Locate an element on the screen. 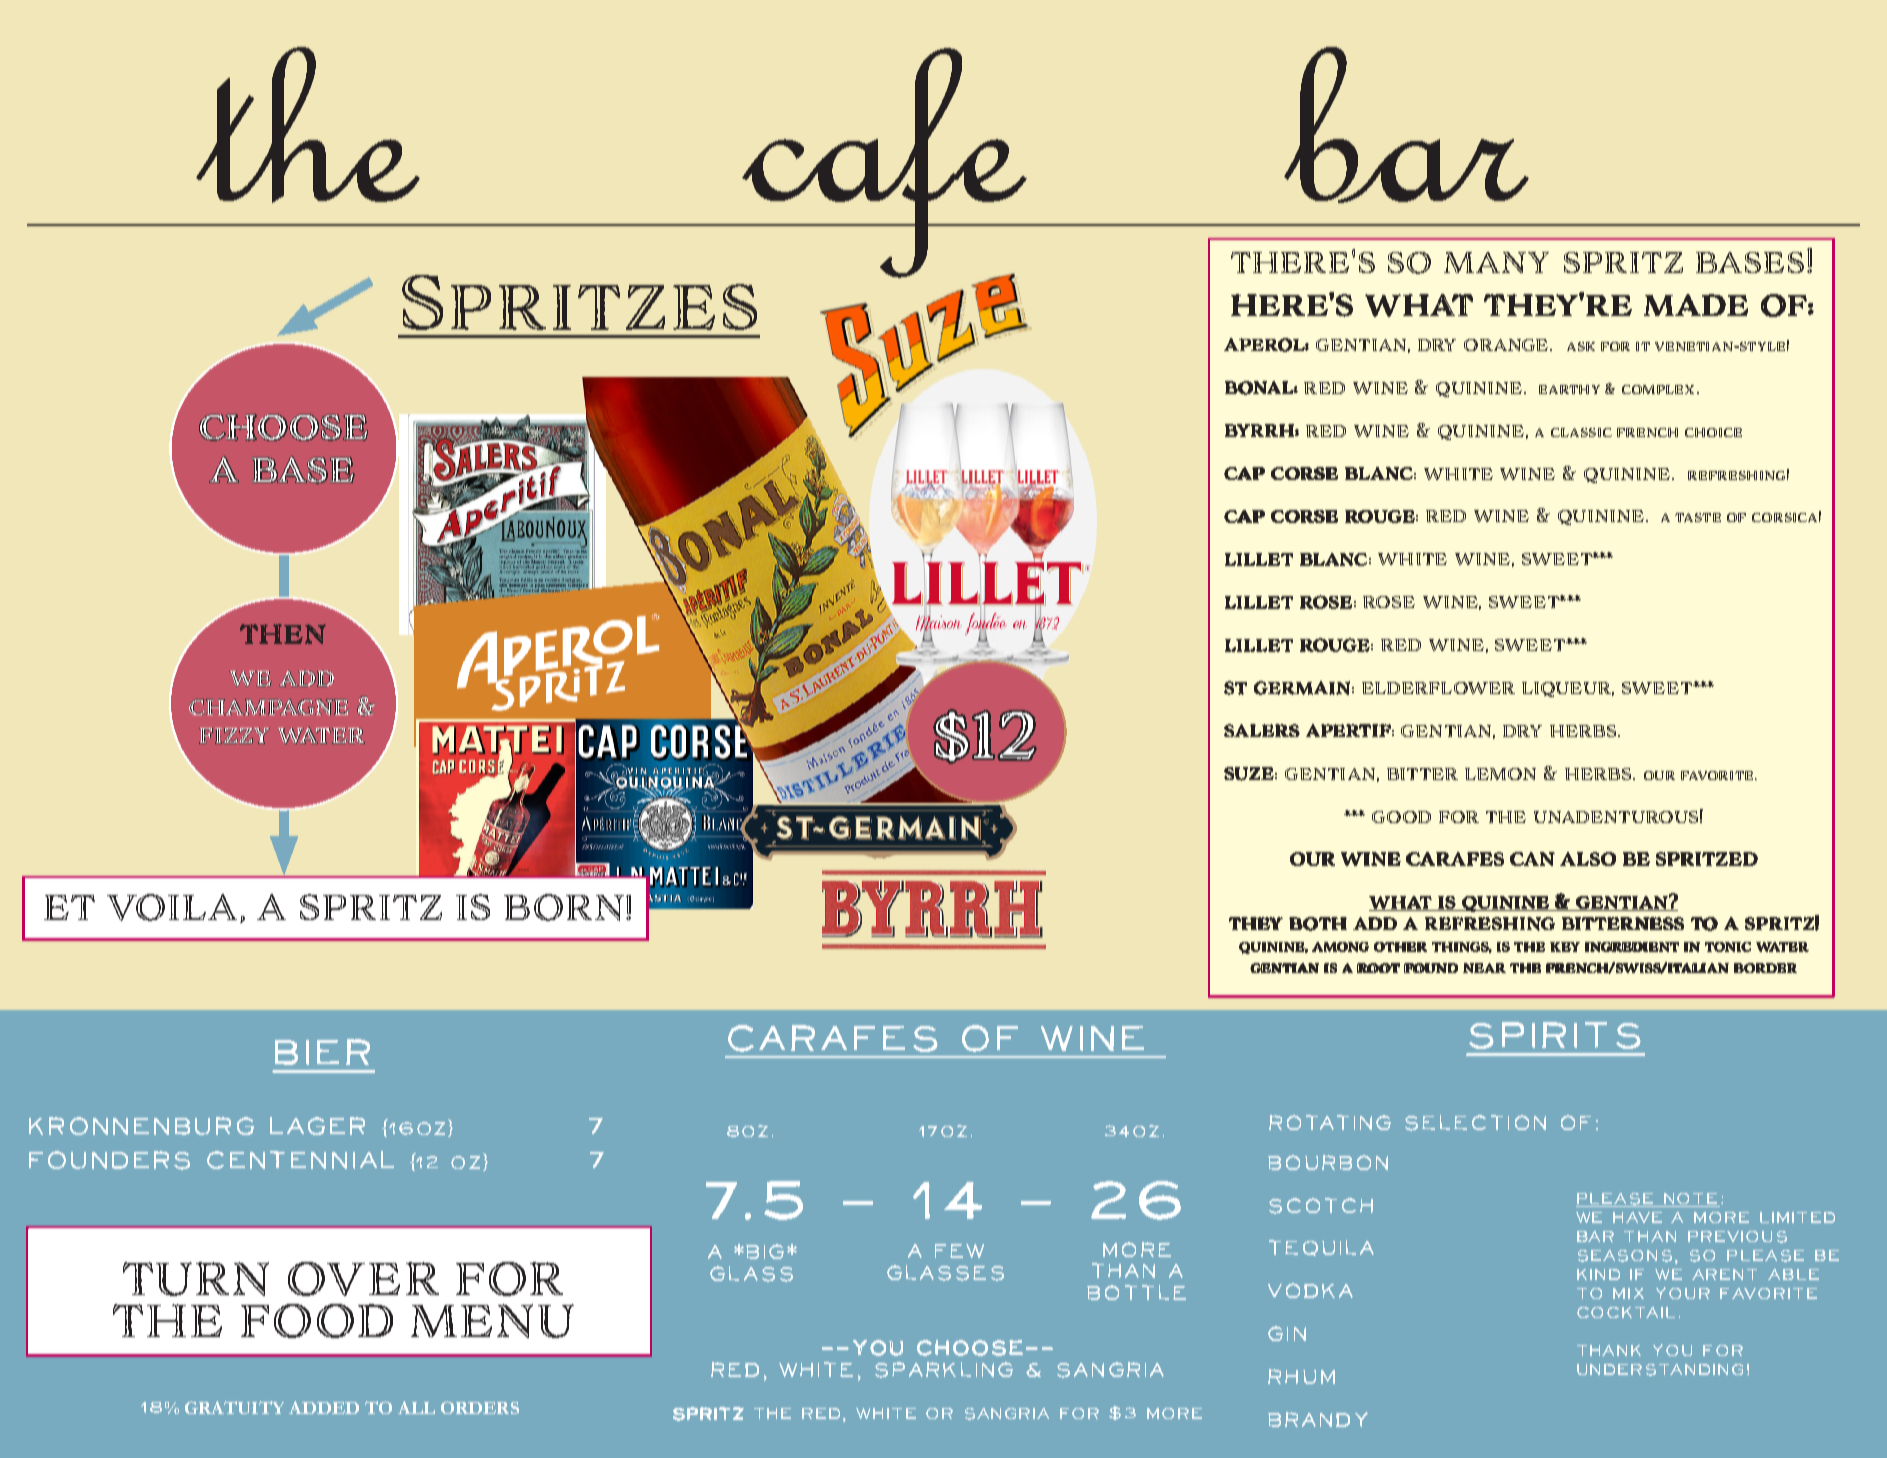 The image size is (1887, 1458). THEN is located at coordinates (283, 634).
